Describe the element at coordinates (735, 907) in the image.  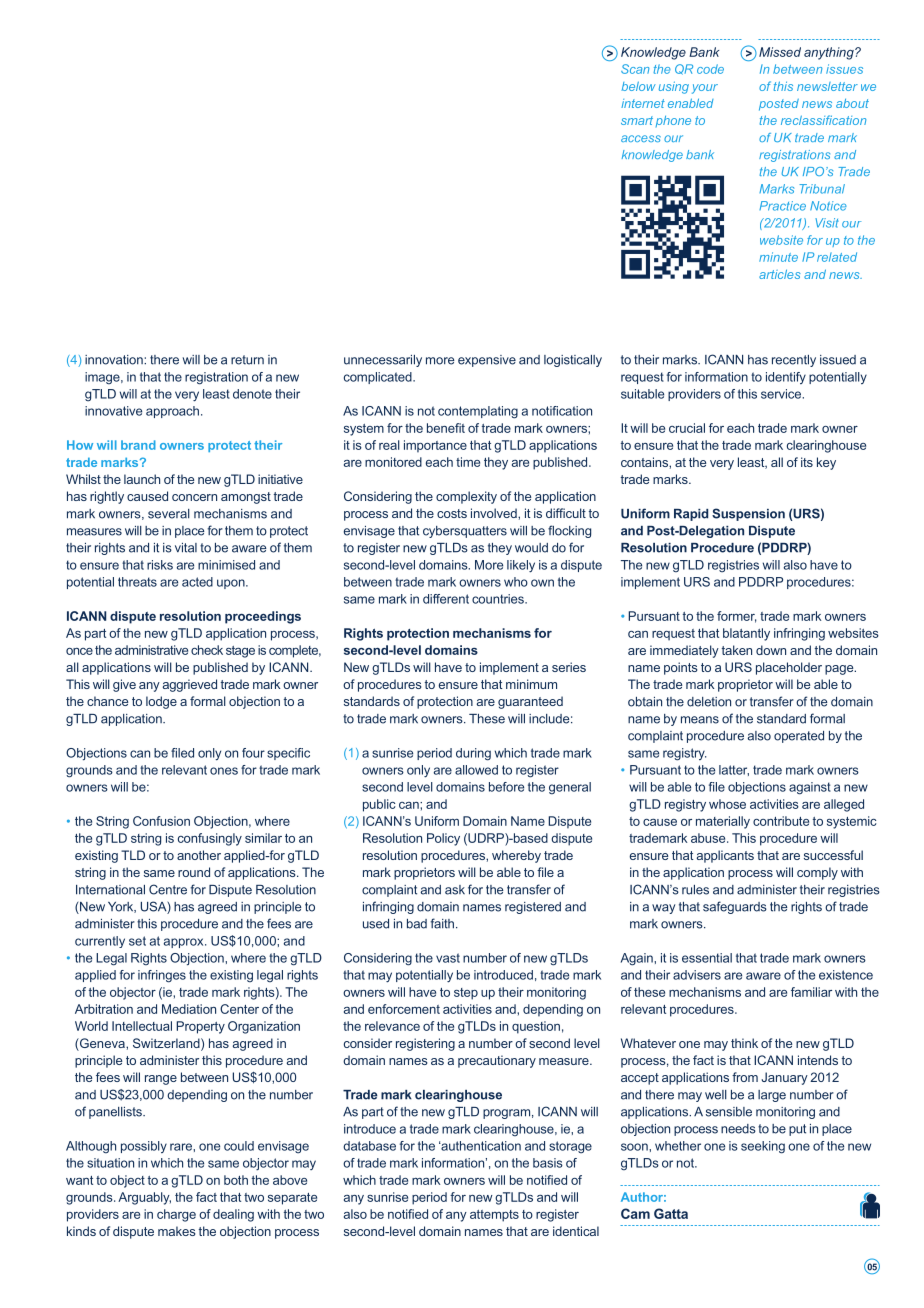
I see `safeguards` at that location.
